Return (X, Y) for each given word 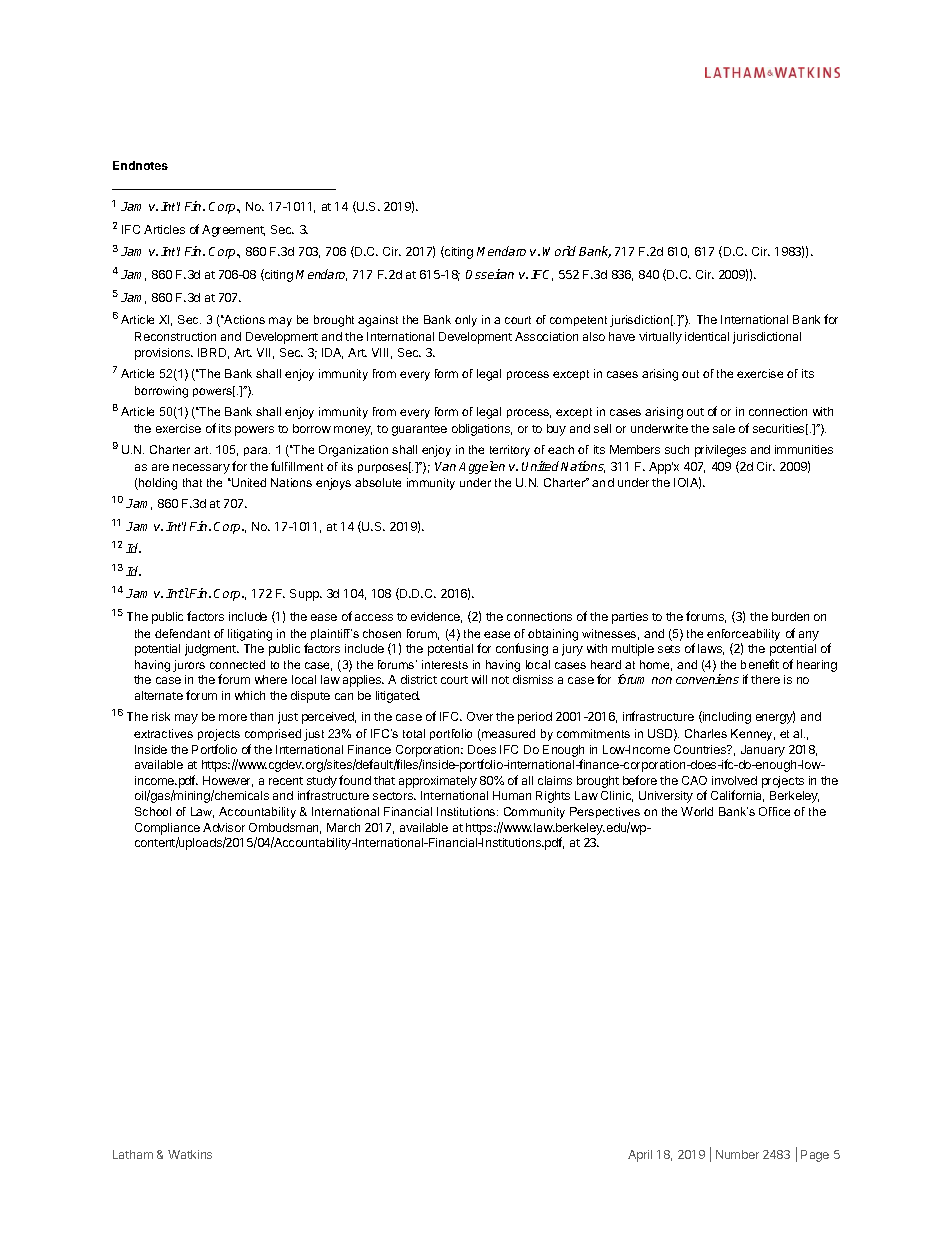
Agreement (233, 231)
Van (445, 466)
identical (707, 336)
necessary (201, 469)
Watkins (190, 1154)
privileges (720, 451)
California (737, 796)
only (466, 321)
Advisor (224, 827)
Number (737, 1154)
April (640, 1156)
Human (512, 795)
